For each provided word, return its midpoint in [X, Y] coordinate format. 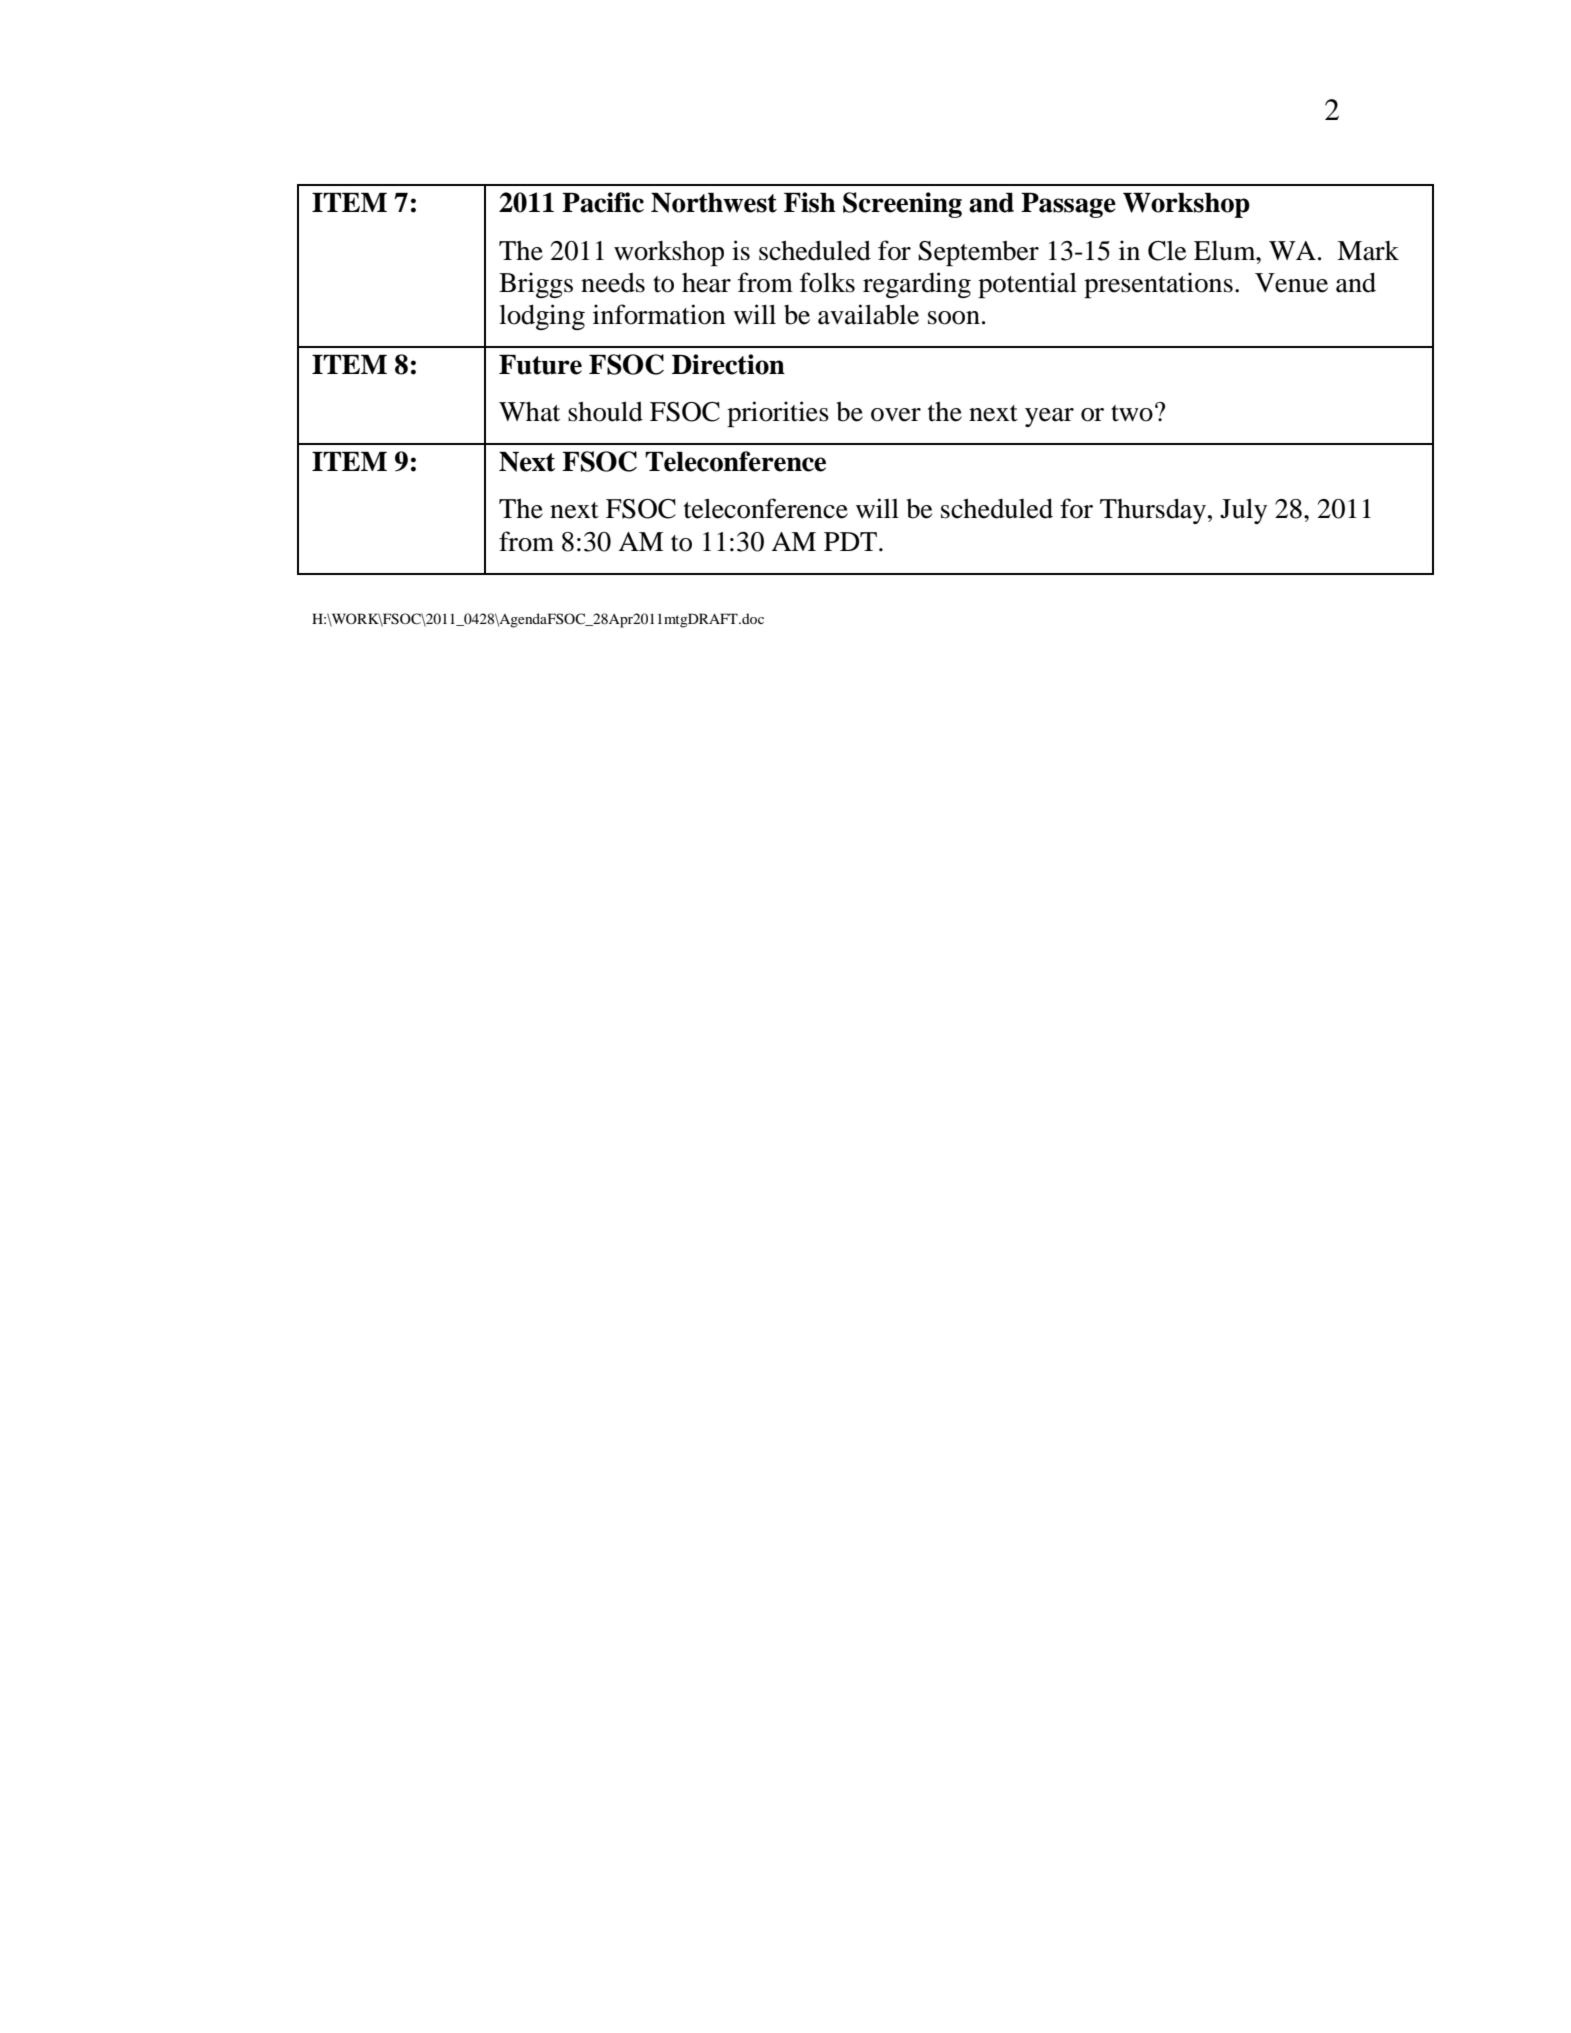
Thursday [1153, 511]
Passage [1068, 205]
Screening [902, 205]
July [1243, 511]
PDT [850, 541]
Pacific [603, 202]
